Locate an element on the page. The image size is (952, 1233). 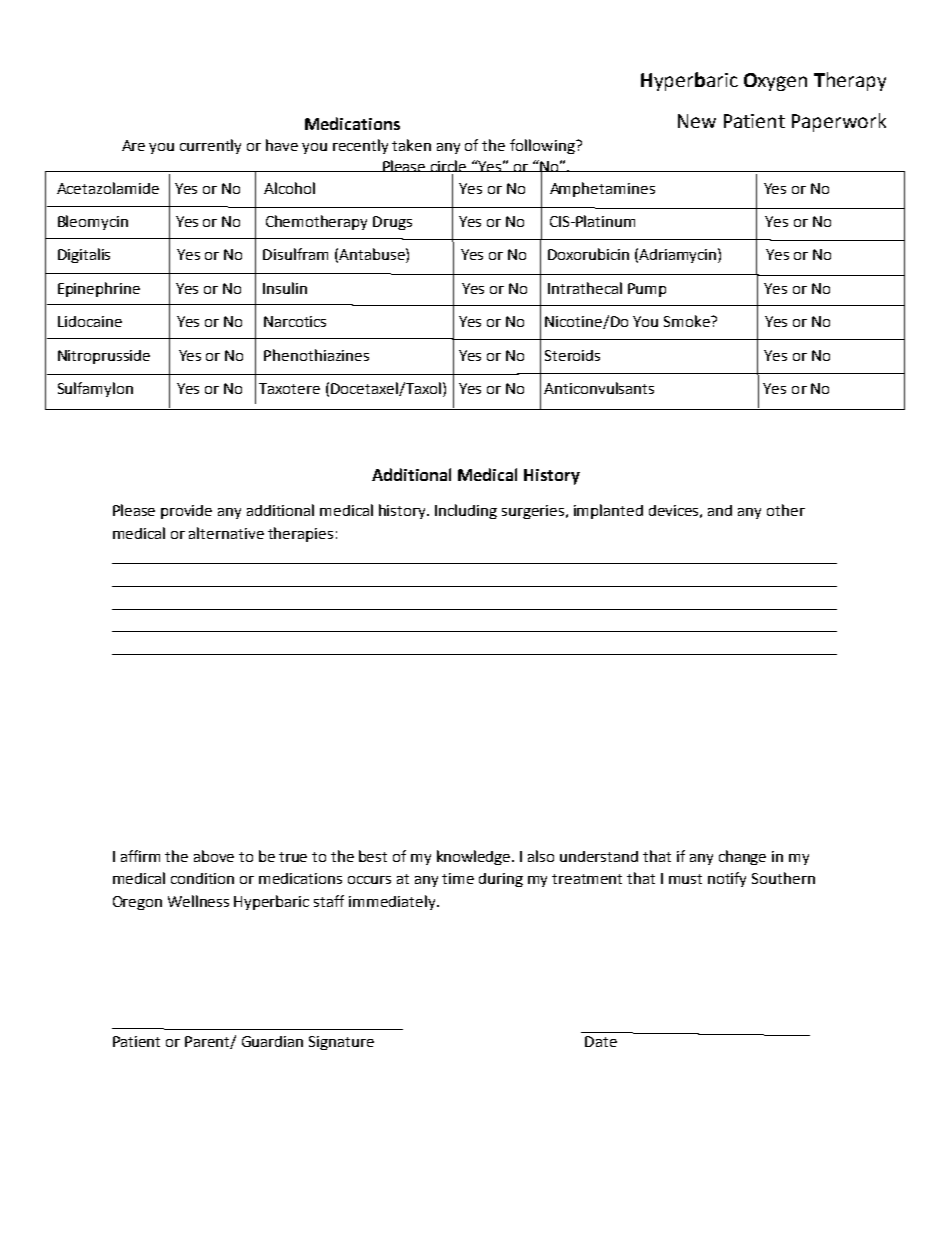
Including is located at coordinates (466, 511).
